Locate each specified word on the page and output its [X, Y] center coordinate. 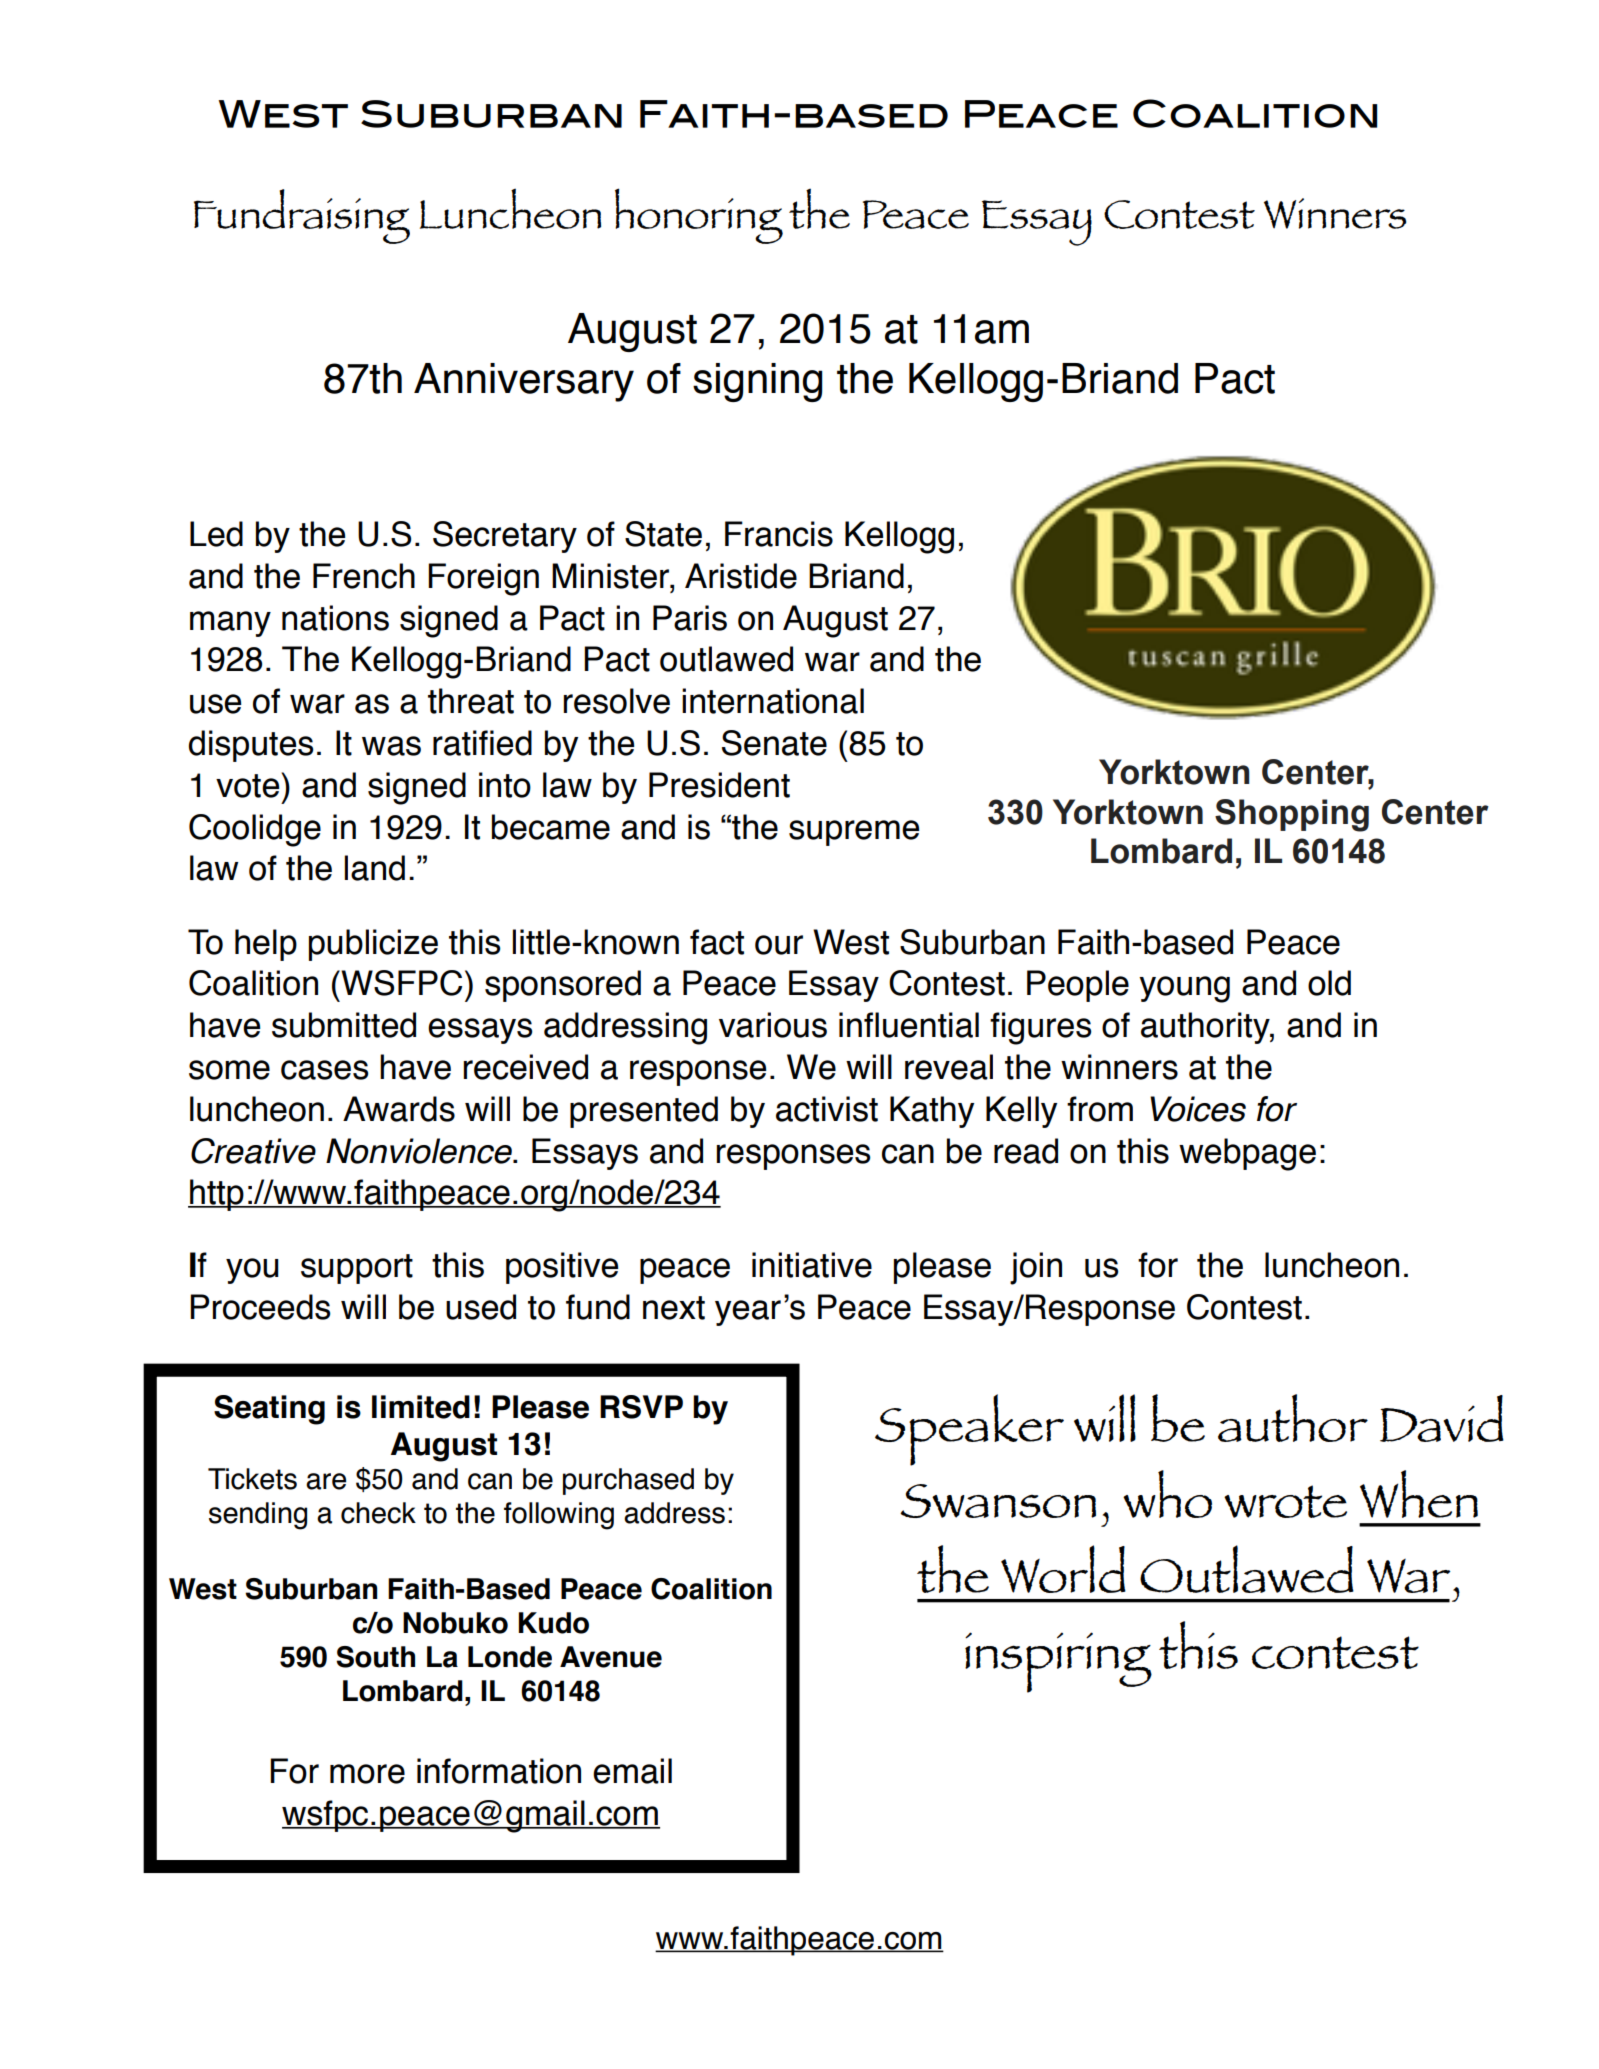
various [773, 1025]
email [632, 1771]
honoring [699, 216]
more [367, 1774]
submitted [344, 1025]
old [1329, 983]
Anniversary [524, 382]
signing [757, 382]
